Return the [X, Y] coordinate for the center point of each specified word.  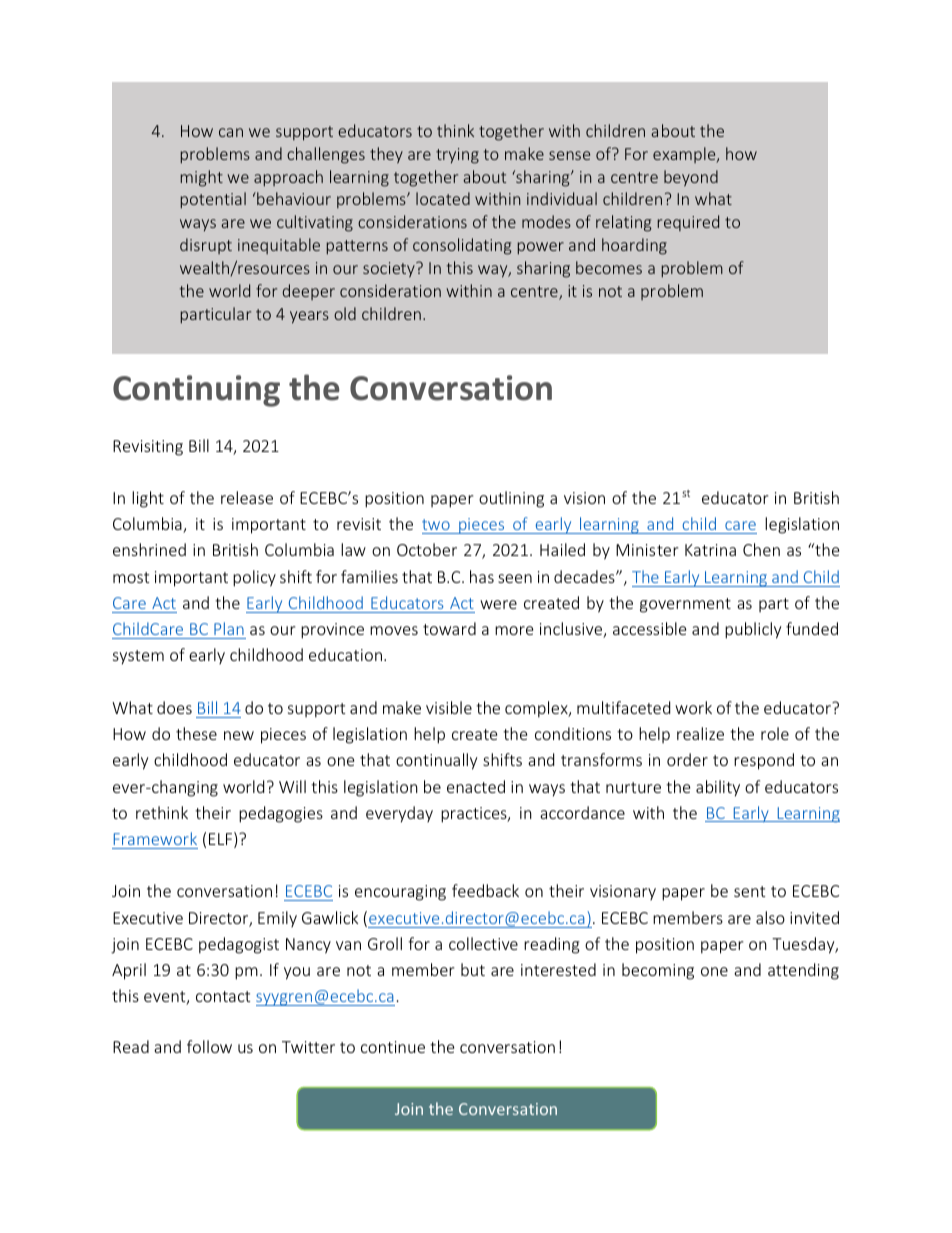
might [201, 178]
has [482, 576]
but [473, 969]
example [685, 155]
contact [223, 996]
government [685, 605]
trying [457, 156]
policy [254, 578]
